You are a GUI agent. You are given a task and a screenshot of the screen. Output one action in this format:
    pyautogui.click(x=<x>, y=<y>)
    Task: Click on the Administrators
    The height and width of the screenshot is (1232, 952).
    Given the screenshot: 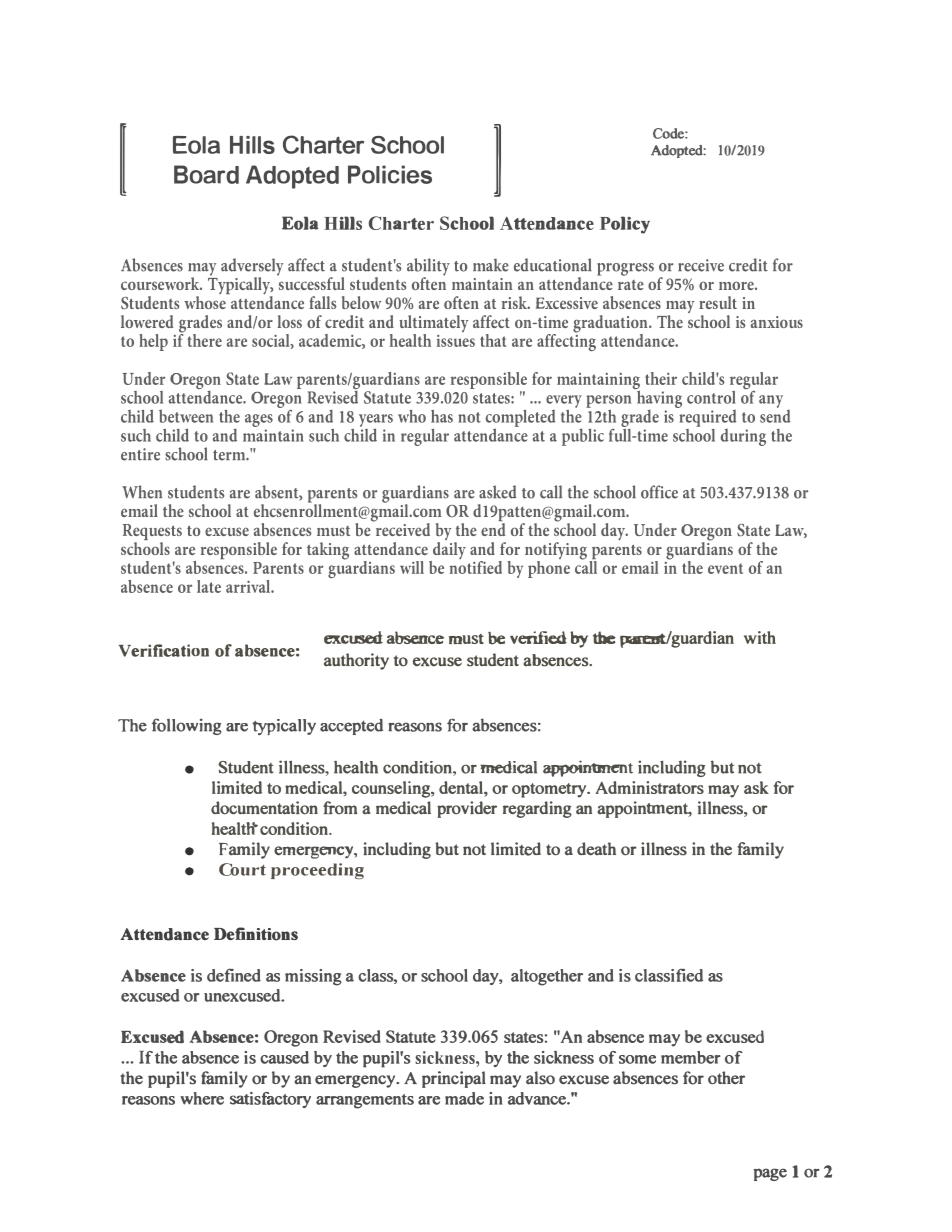 What is the action you would take?
    pyautogui.click(x=649, y=787)
